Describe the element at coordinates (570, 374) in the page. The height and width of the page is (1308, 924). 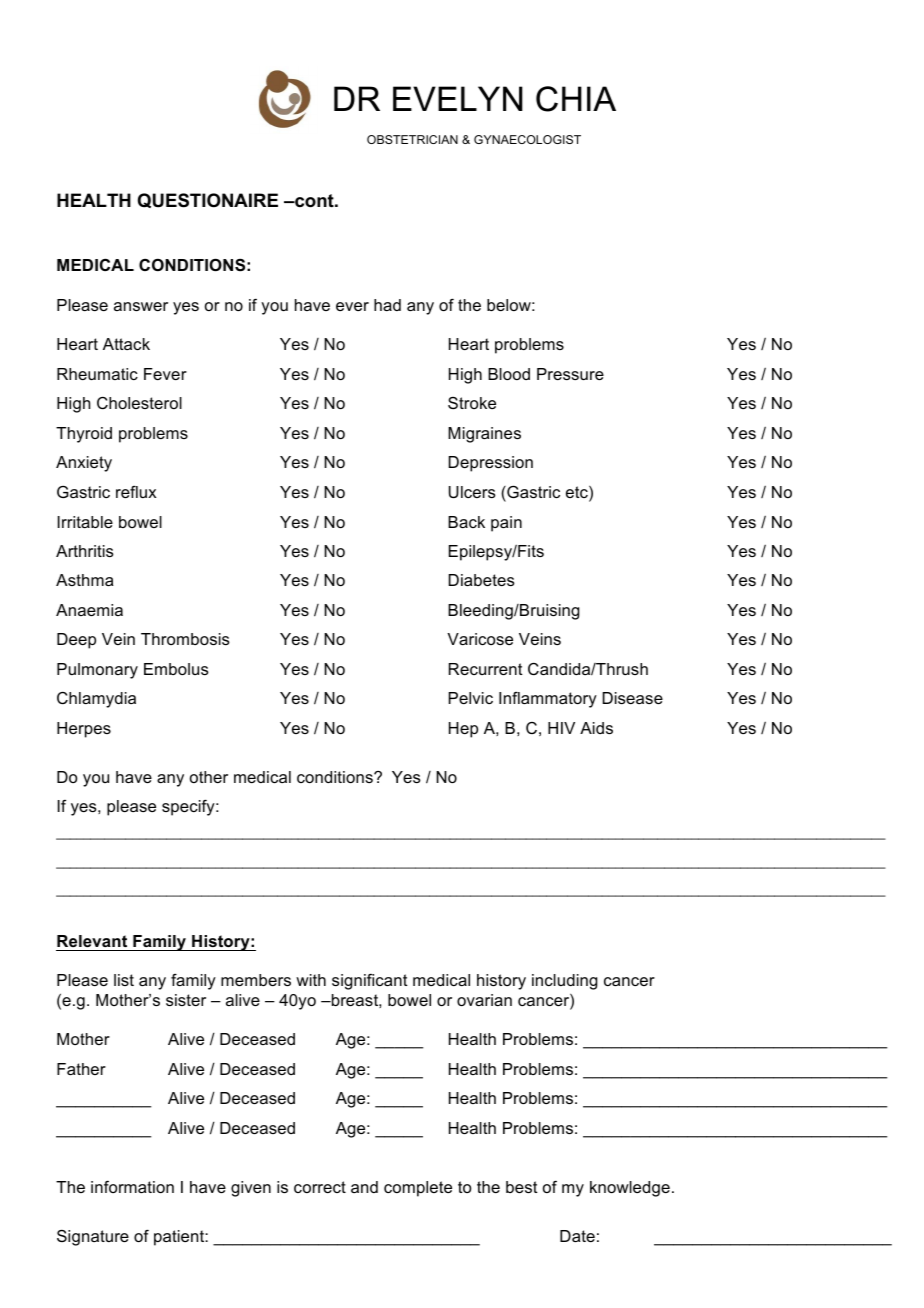
I see `Pressure` at that location.
